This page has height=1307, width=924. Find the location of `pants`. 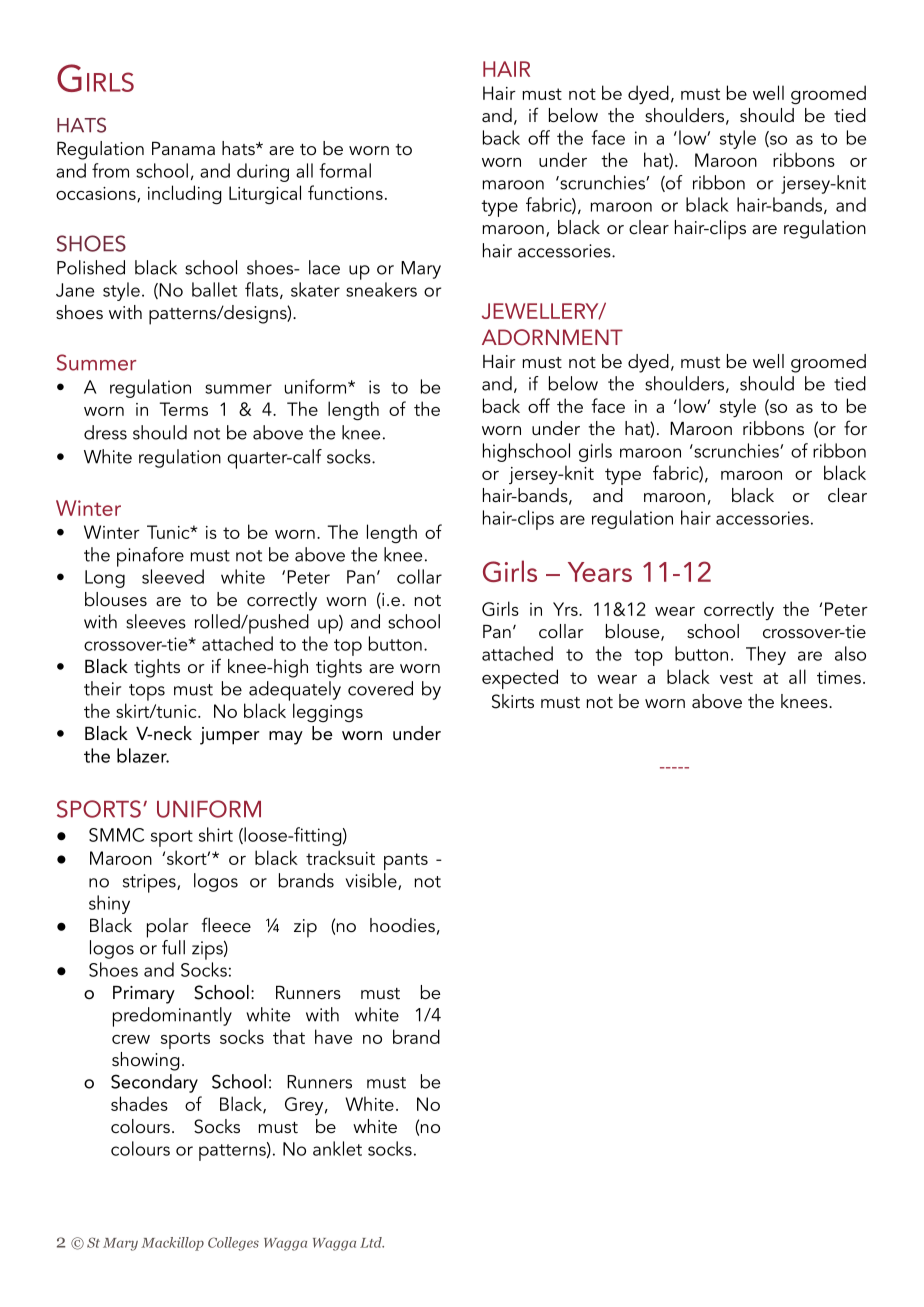

pants is located at coordinates (406, 861).
